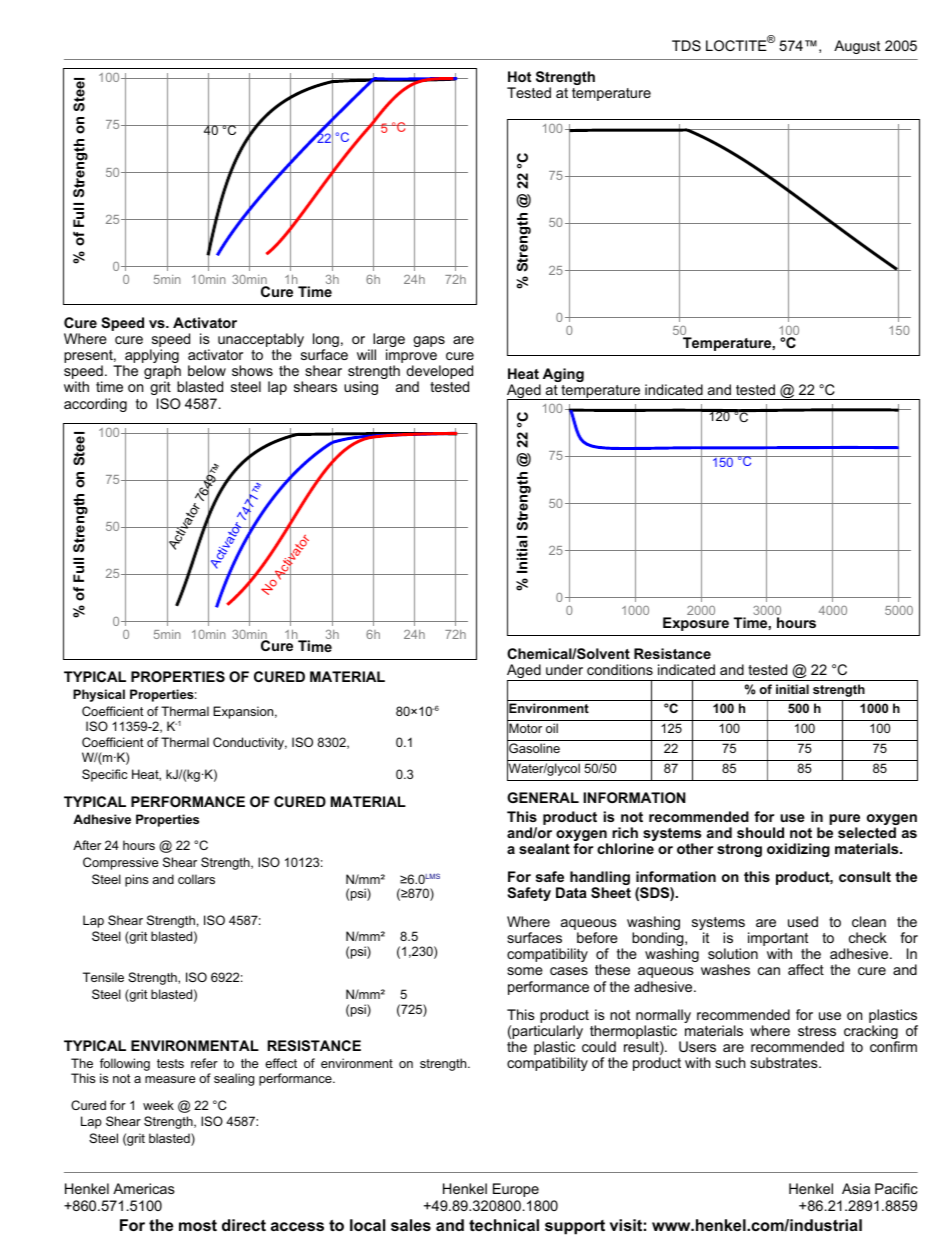 The image size is (952, 1247). Describe the element at coordinates (519, 76) in the page. I see `Hot` at that location.
